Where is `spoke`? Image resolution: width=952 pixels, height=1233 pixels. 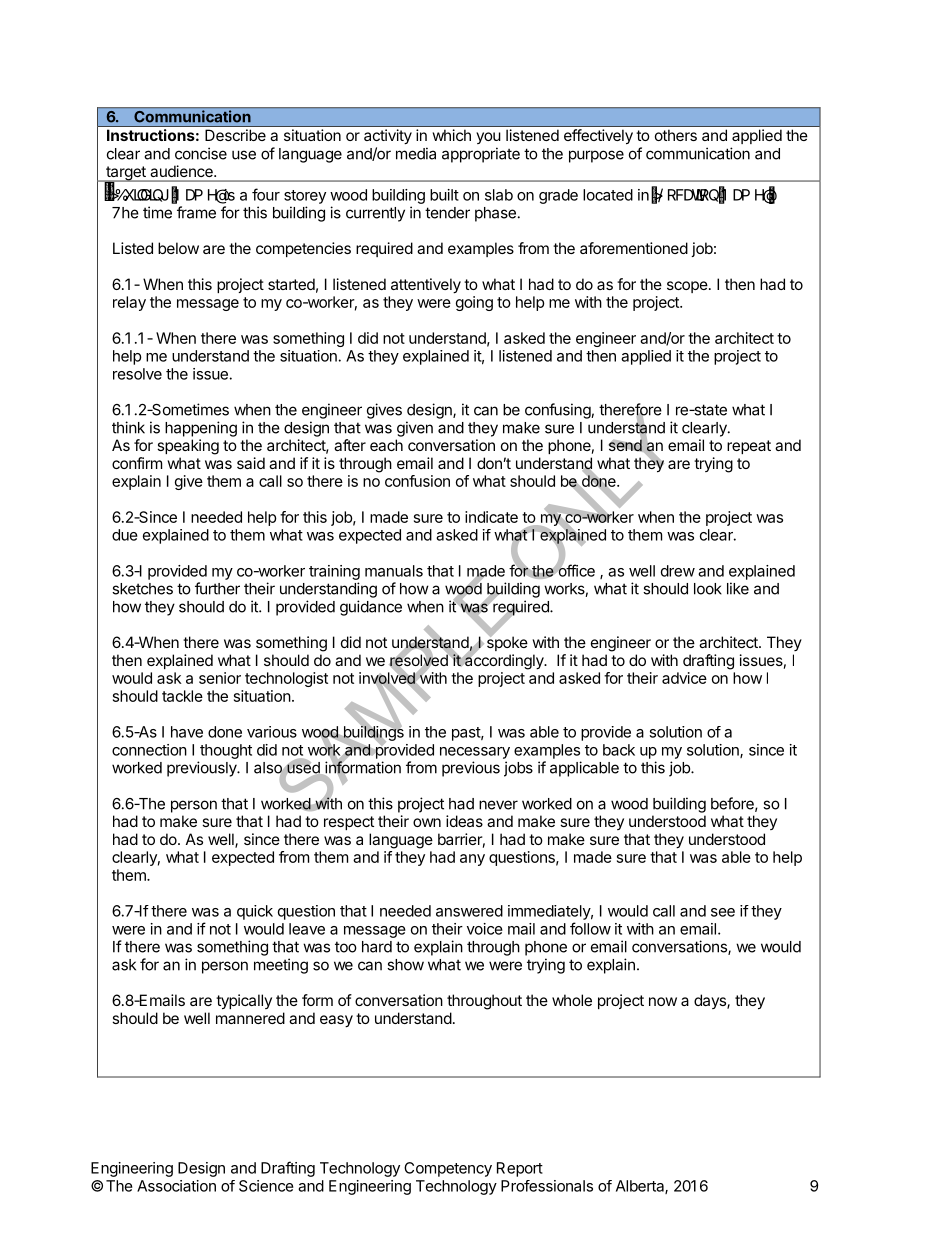
spoke is located at coordinates (507, 642).
